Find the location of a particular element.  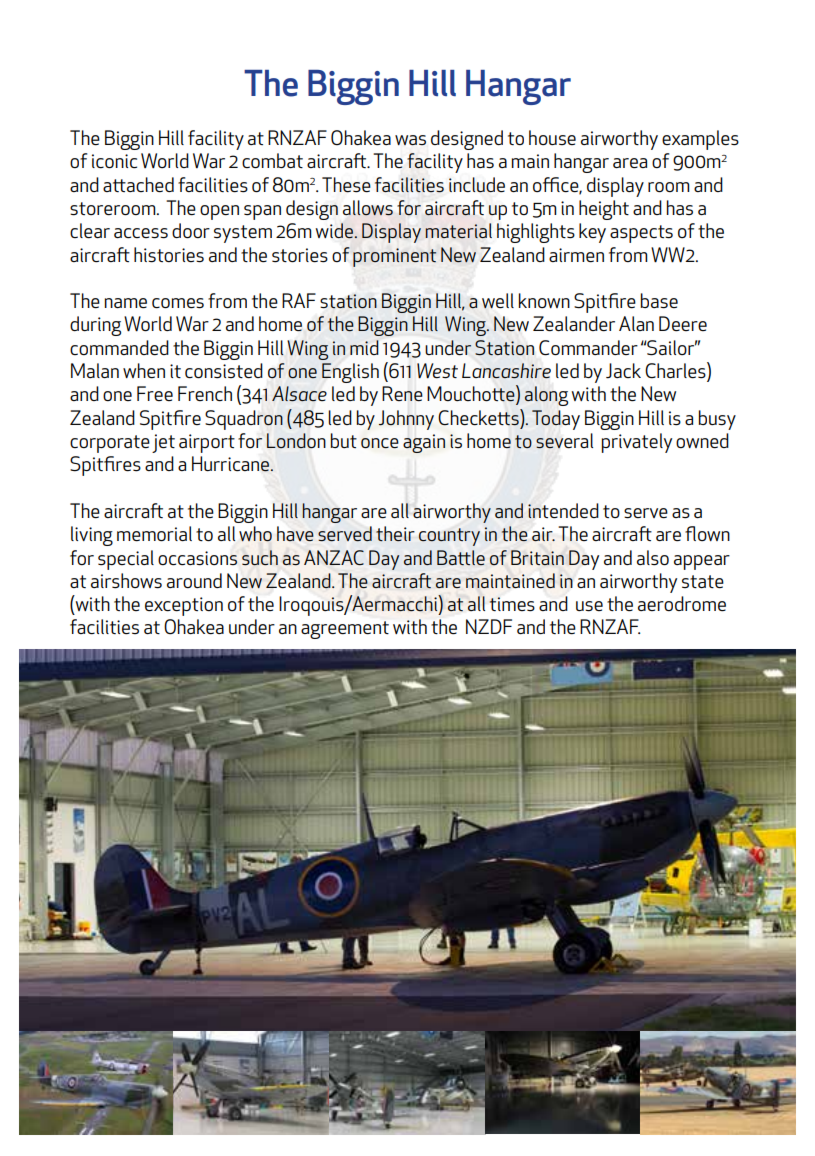

privately is located at coordinates (637, 443).
